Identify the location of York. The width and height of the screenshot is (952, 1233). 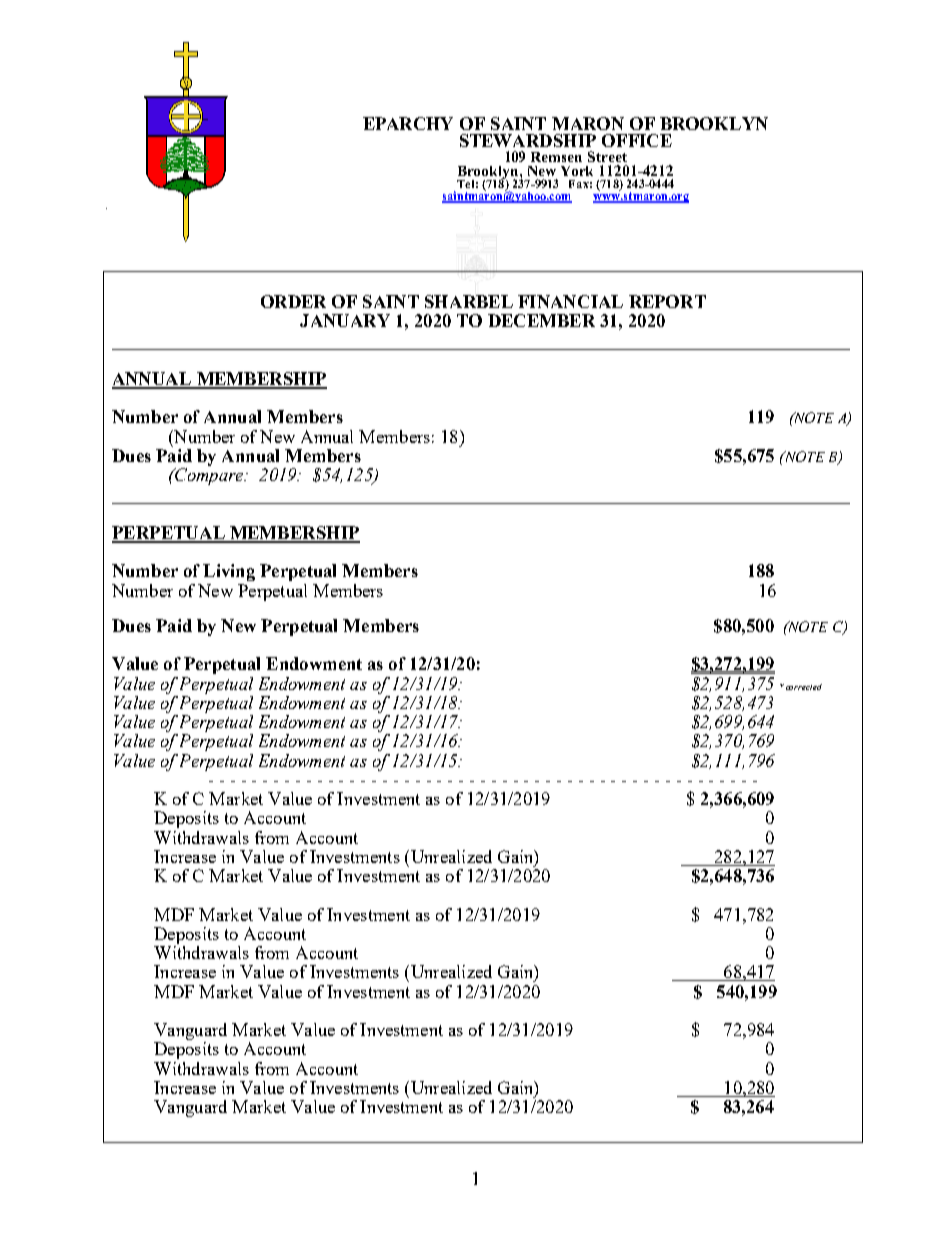
(577, 171).
